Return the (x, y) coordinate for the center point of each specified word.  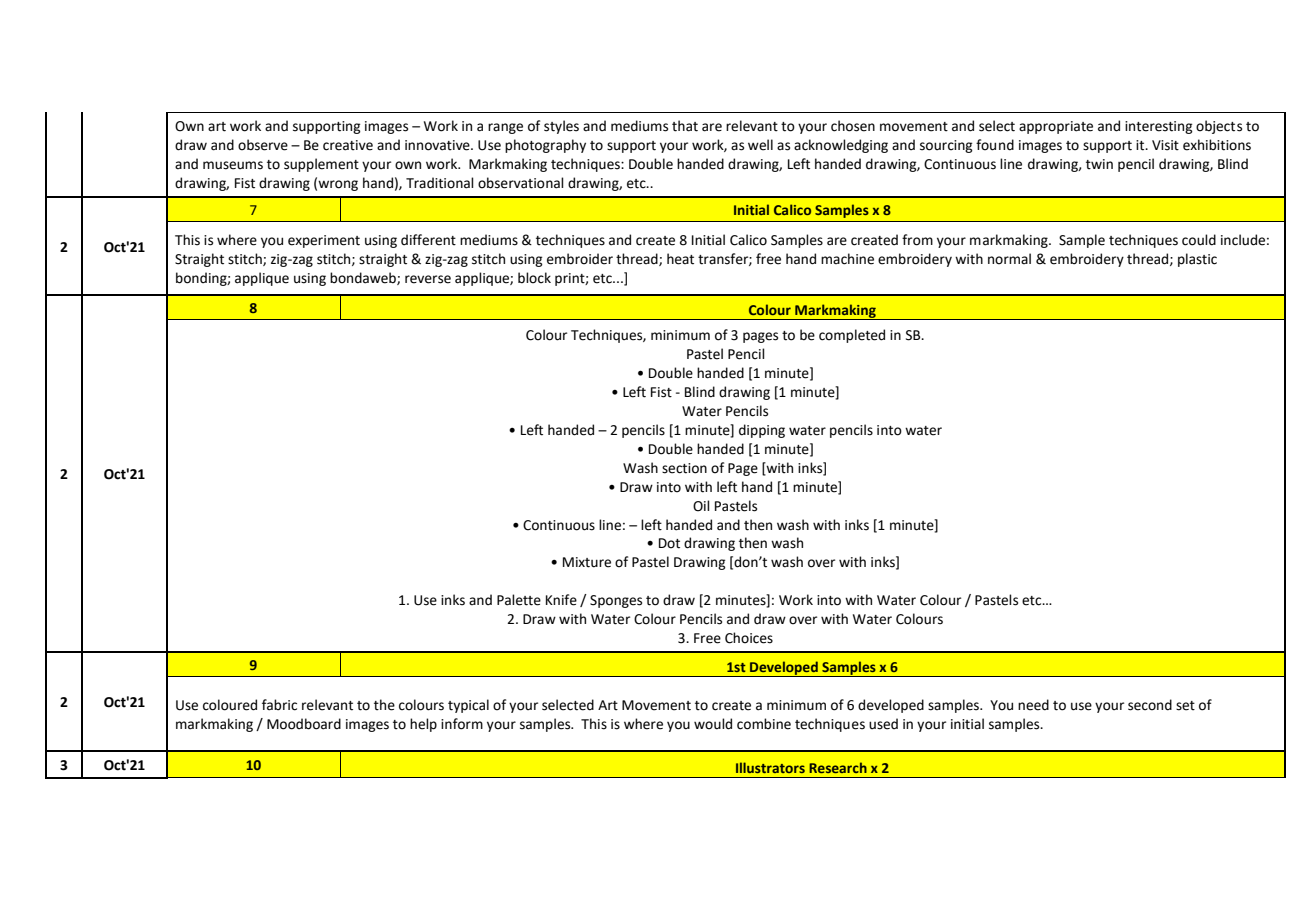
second (1150, 705)
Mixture (587, 562)
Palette (519, 600)
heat (680, 259)
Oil (701, 506)
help (423, 725)
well (760, 145)
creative (348, 145)
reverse (428, 279)
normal (1009, 259)
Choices (749, 638)
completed (852, 336)
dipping (762, 431)
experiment (324, 241)
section (684, 468)
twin (1099, 164)
